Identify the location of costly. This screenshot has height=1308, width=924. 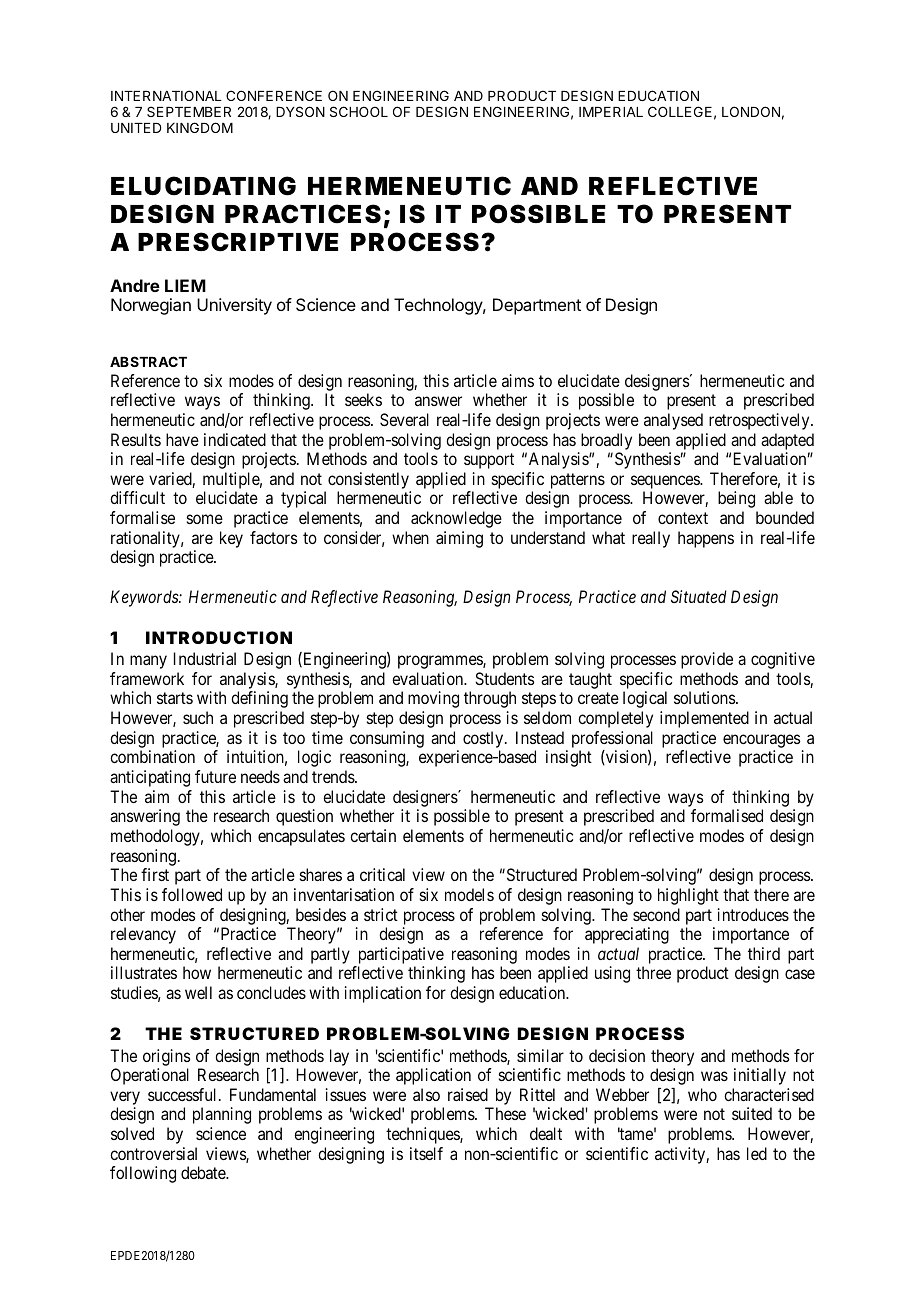
(484, 739).
